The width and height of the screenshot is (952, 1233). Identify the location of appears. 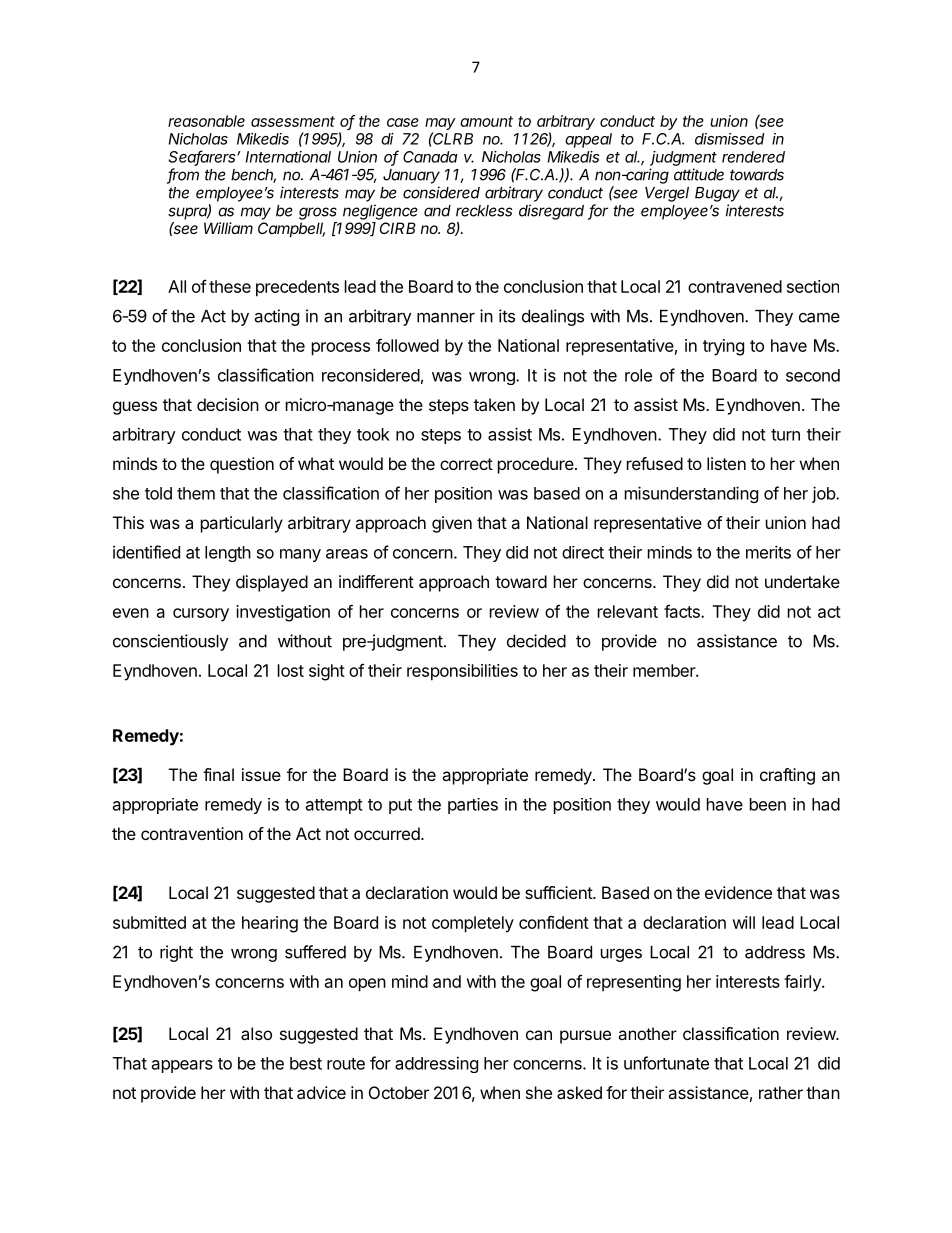
(182, 1066).
